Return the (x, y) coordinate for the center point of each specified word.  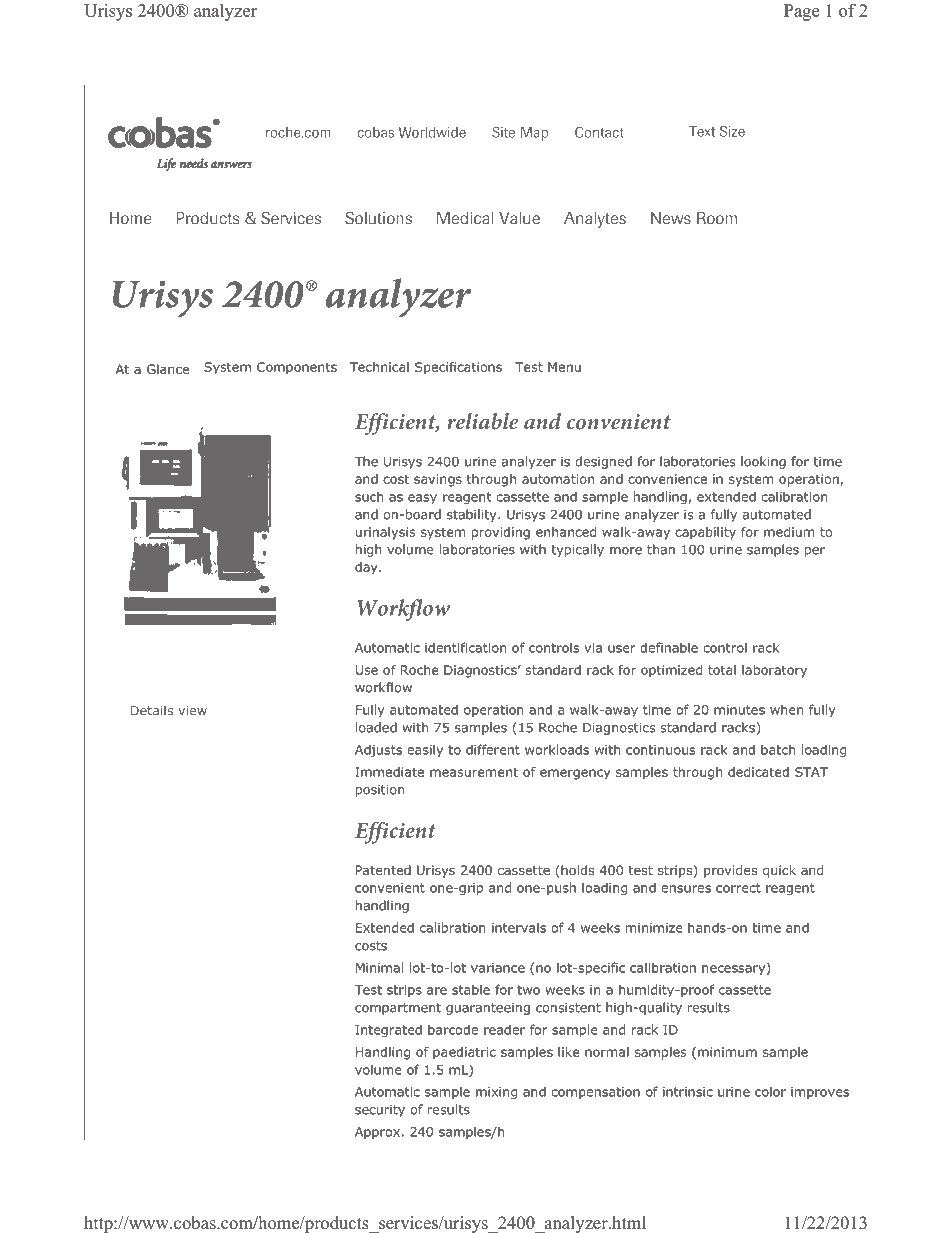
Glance (168, 369)
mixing (496, 1093)
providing (501, 533)
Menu (564, 367)
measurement (474, 772)
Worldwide (432, 132)
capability (705, 533)
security (380, 1111)
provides (730, 871)
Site (503, 132)
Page (801, 12)
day (367, 568)
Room (717, 218)
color (770, 1091)
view (192, 711)
